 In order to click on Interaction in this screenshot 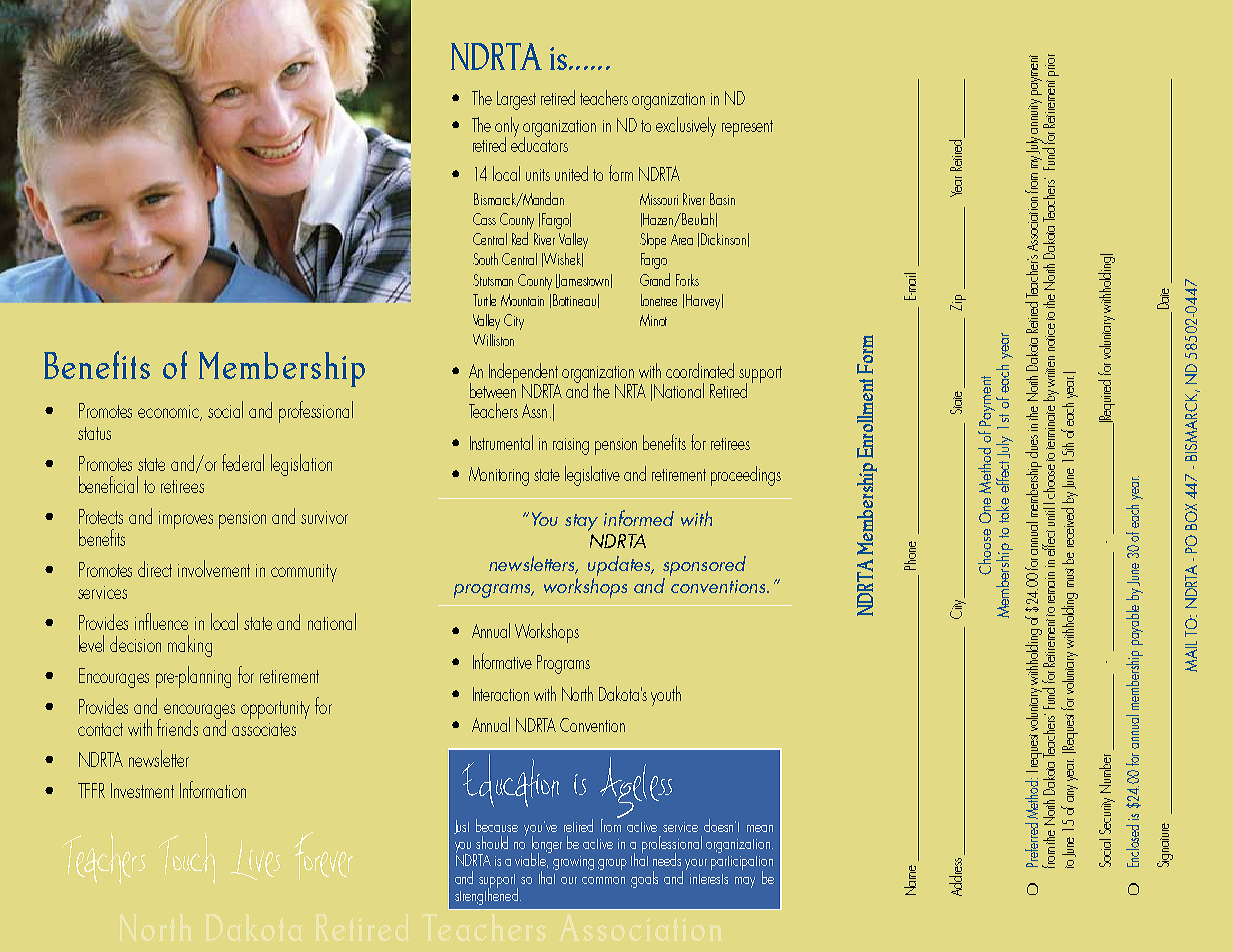, I will do `click(501, 694)`.
